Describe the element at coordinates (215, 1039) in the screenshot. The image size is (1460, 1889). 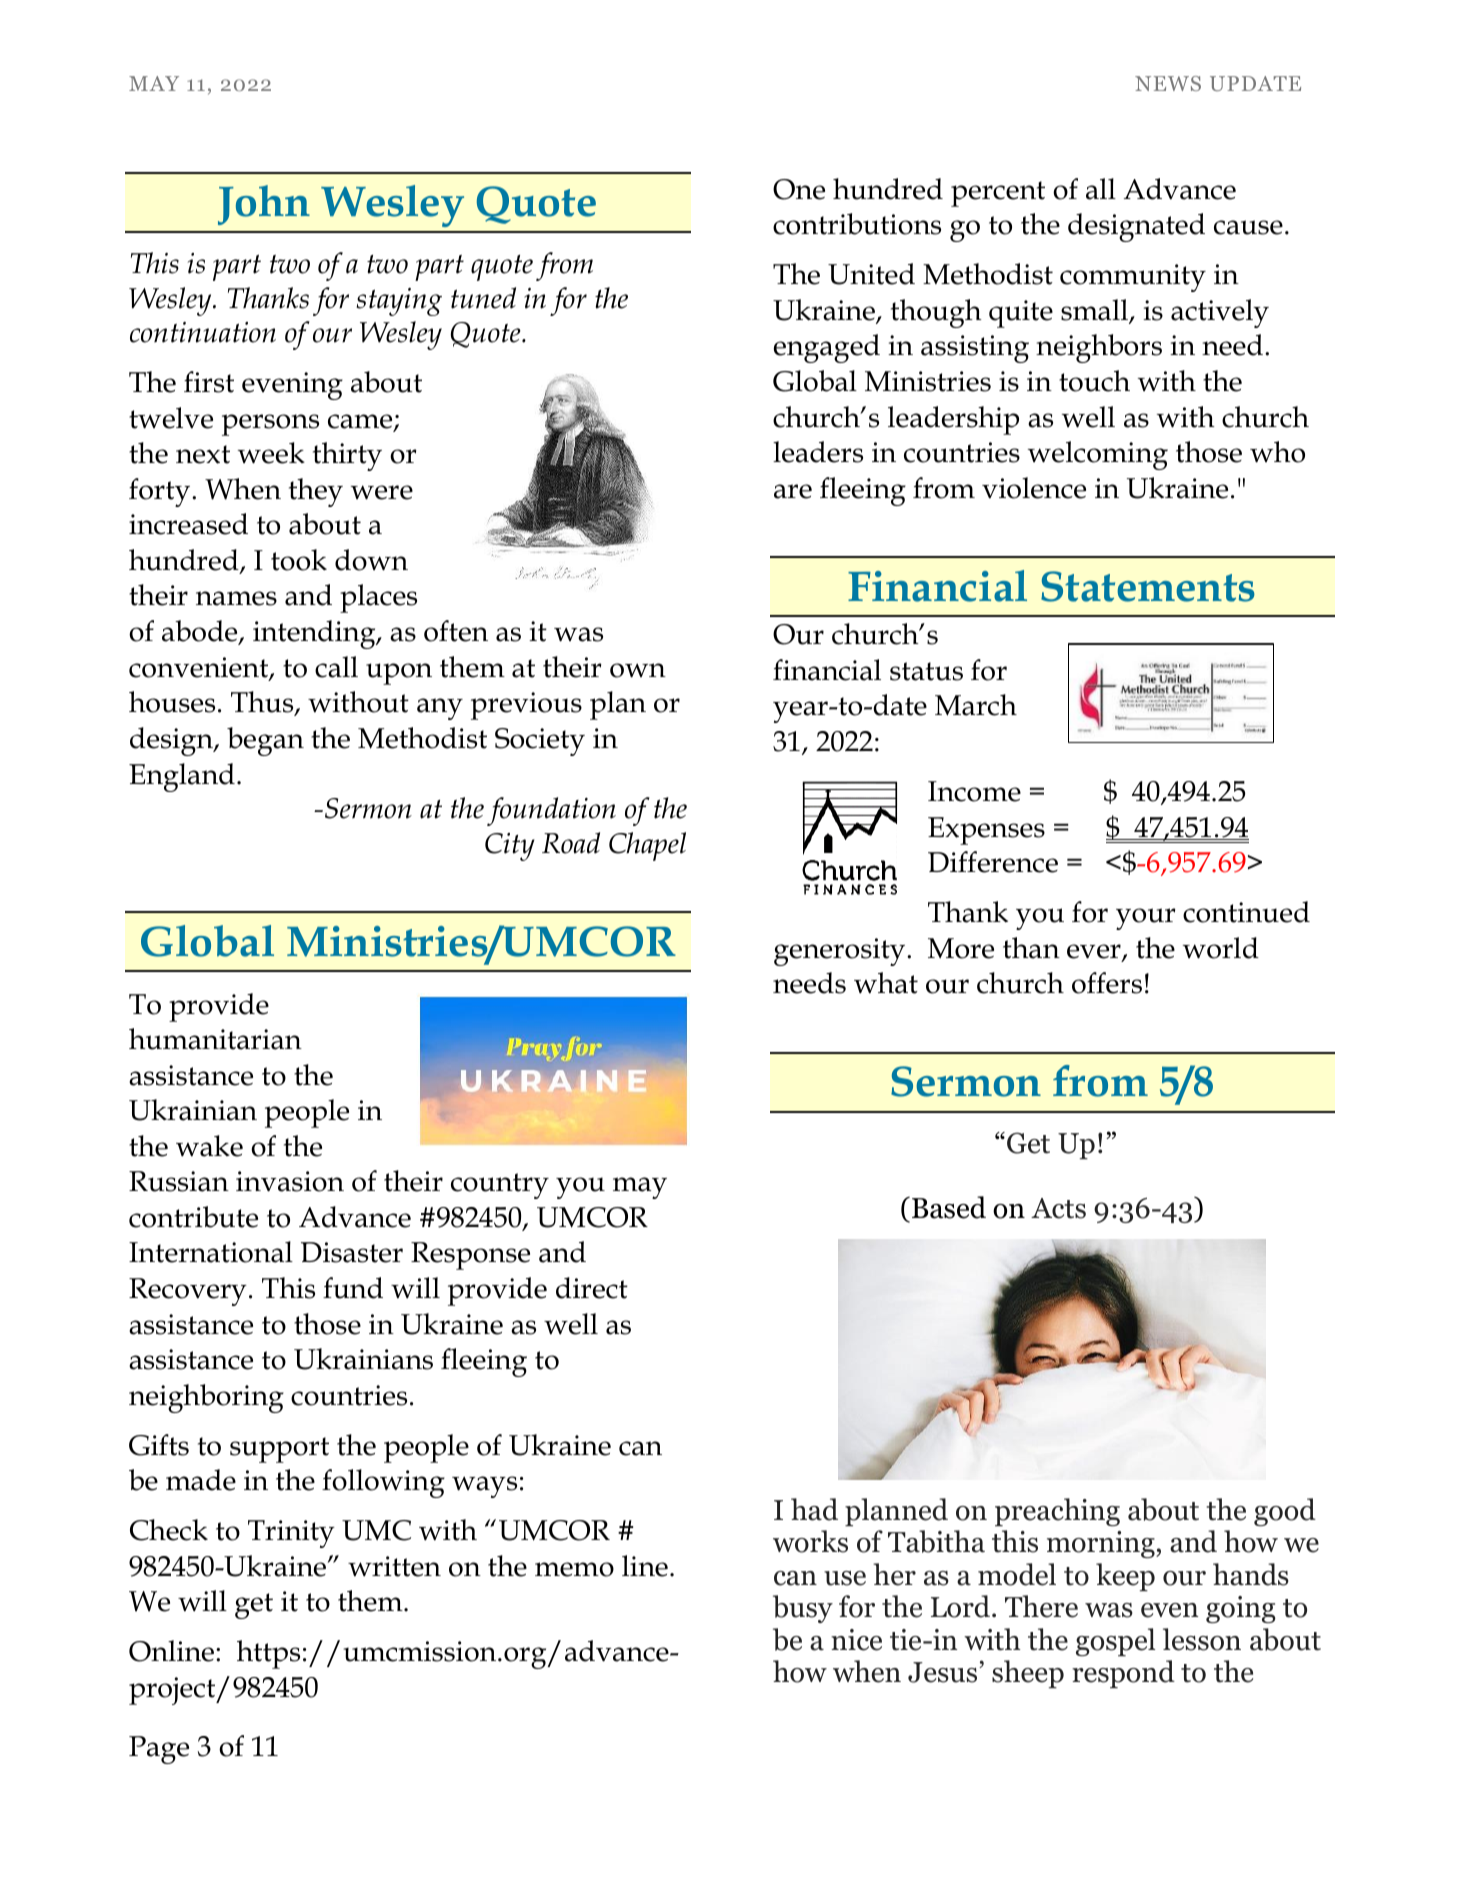
I see `humanitarian` at that location.
